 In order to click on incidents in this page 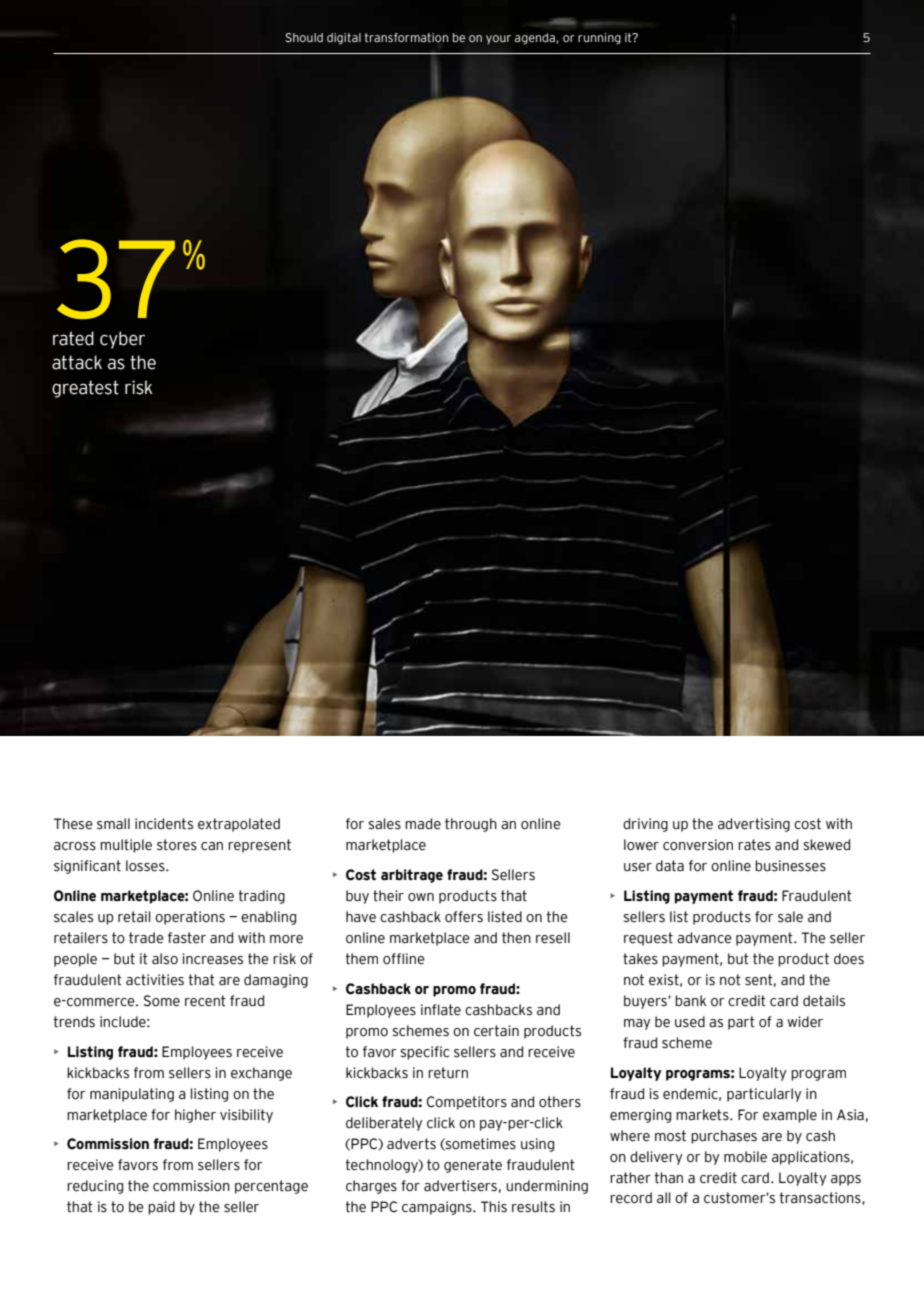, I will do `click(164, 824)`.
